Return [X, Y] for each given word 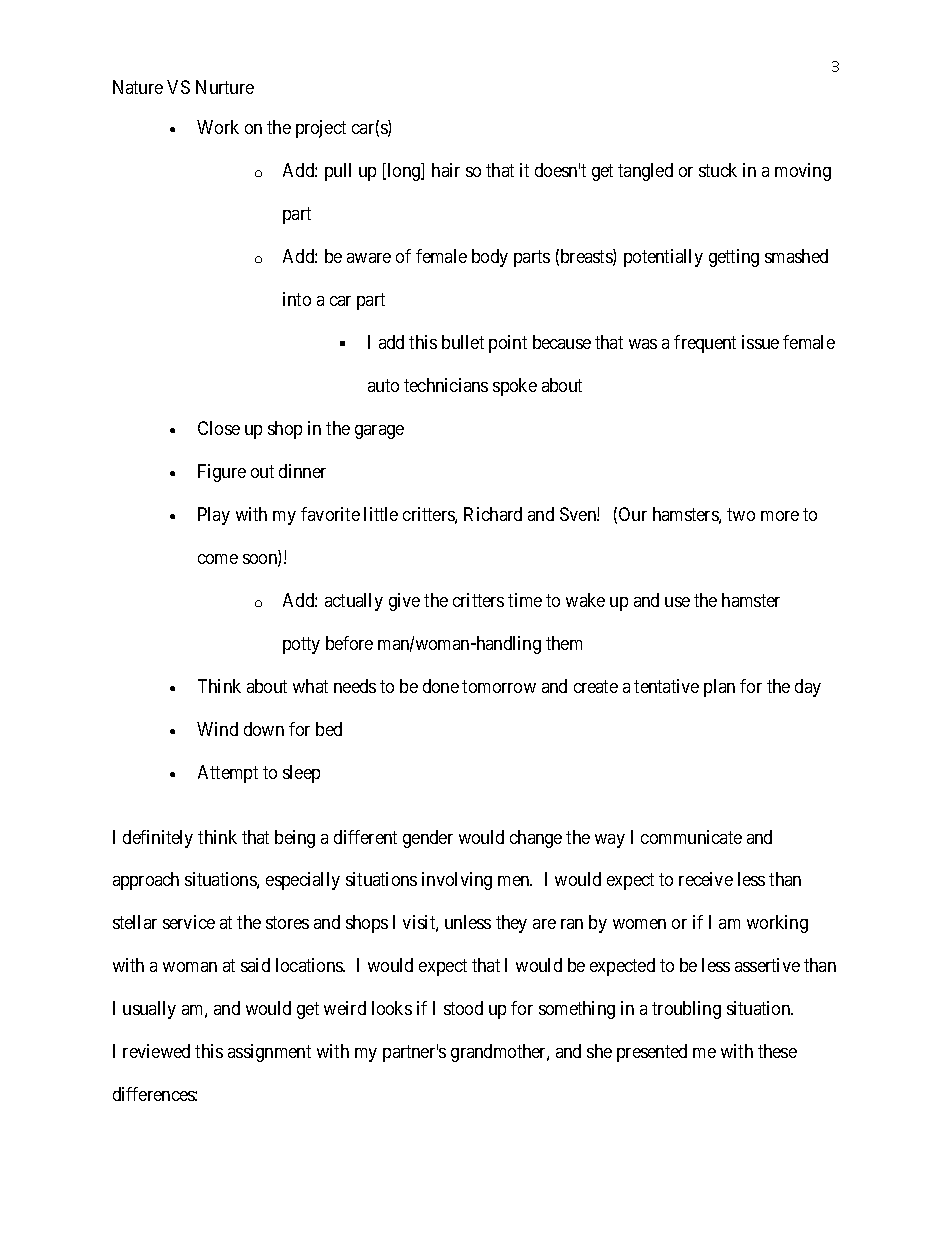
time [525, 600]
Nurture [225, 87]
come [218, 559]
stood [463, 1008]
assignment [269, 1053]
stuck [718, 170]
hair [446, 170]
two [741, 514]
